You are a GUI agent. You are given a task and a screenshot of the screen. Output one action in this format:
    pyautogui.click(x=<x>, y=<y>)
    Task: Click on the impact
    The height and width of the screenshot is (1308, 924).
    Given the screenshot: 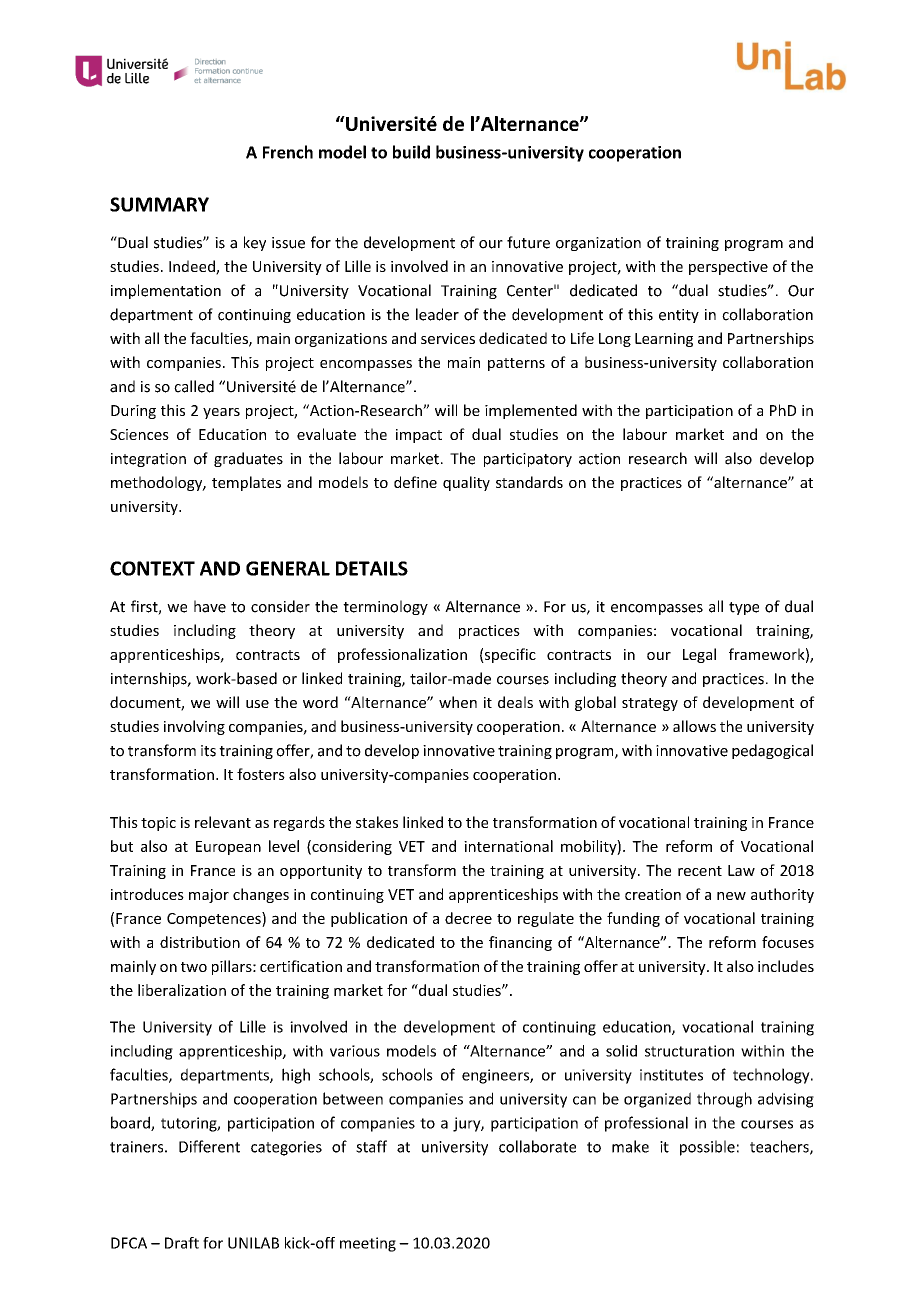 What is the action you would take?
    pyautogui.click(x=419, y=436)
